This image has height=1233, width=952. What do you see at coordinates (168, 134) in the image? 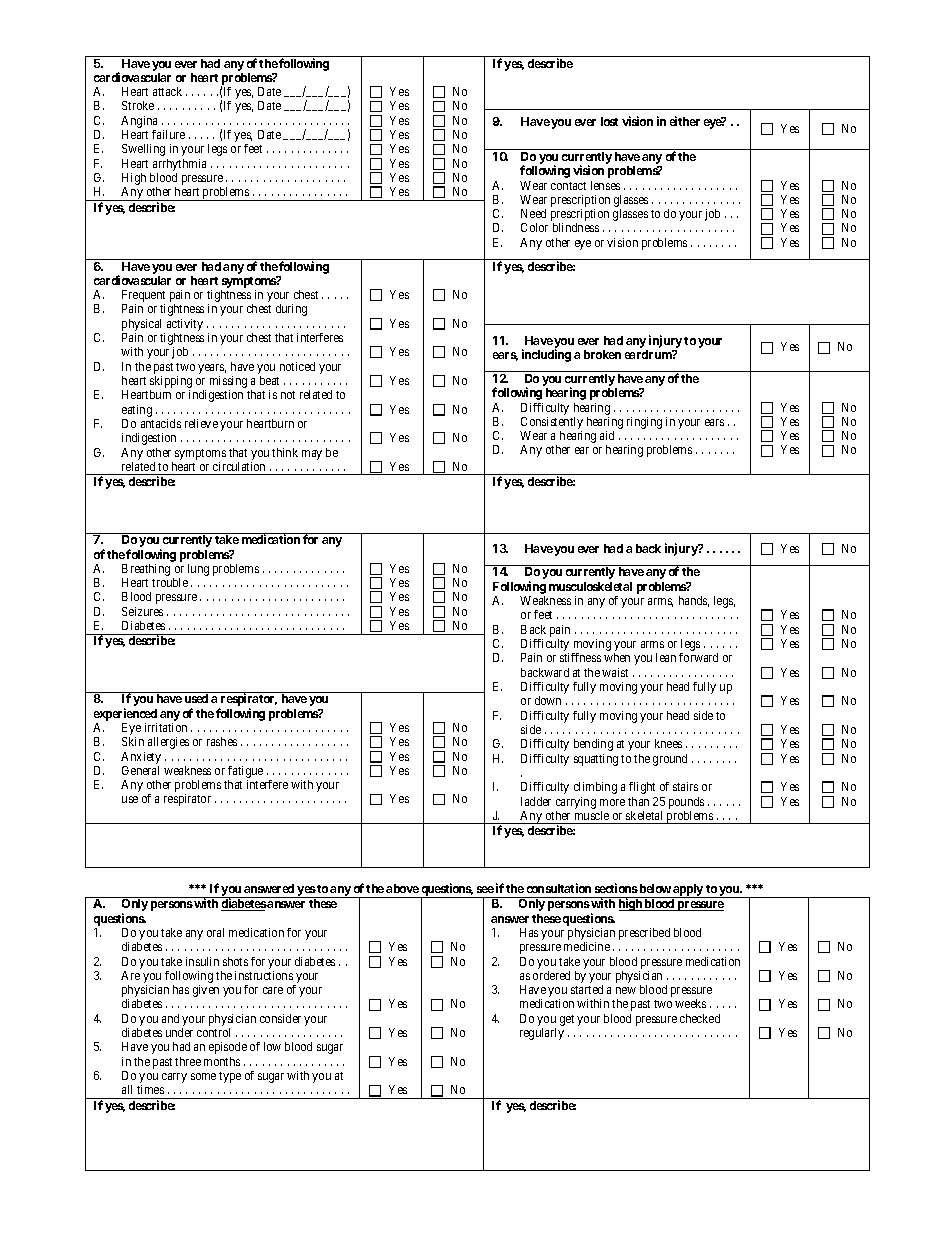
I see `failure` at bounding box center [168, 134].
